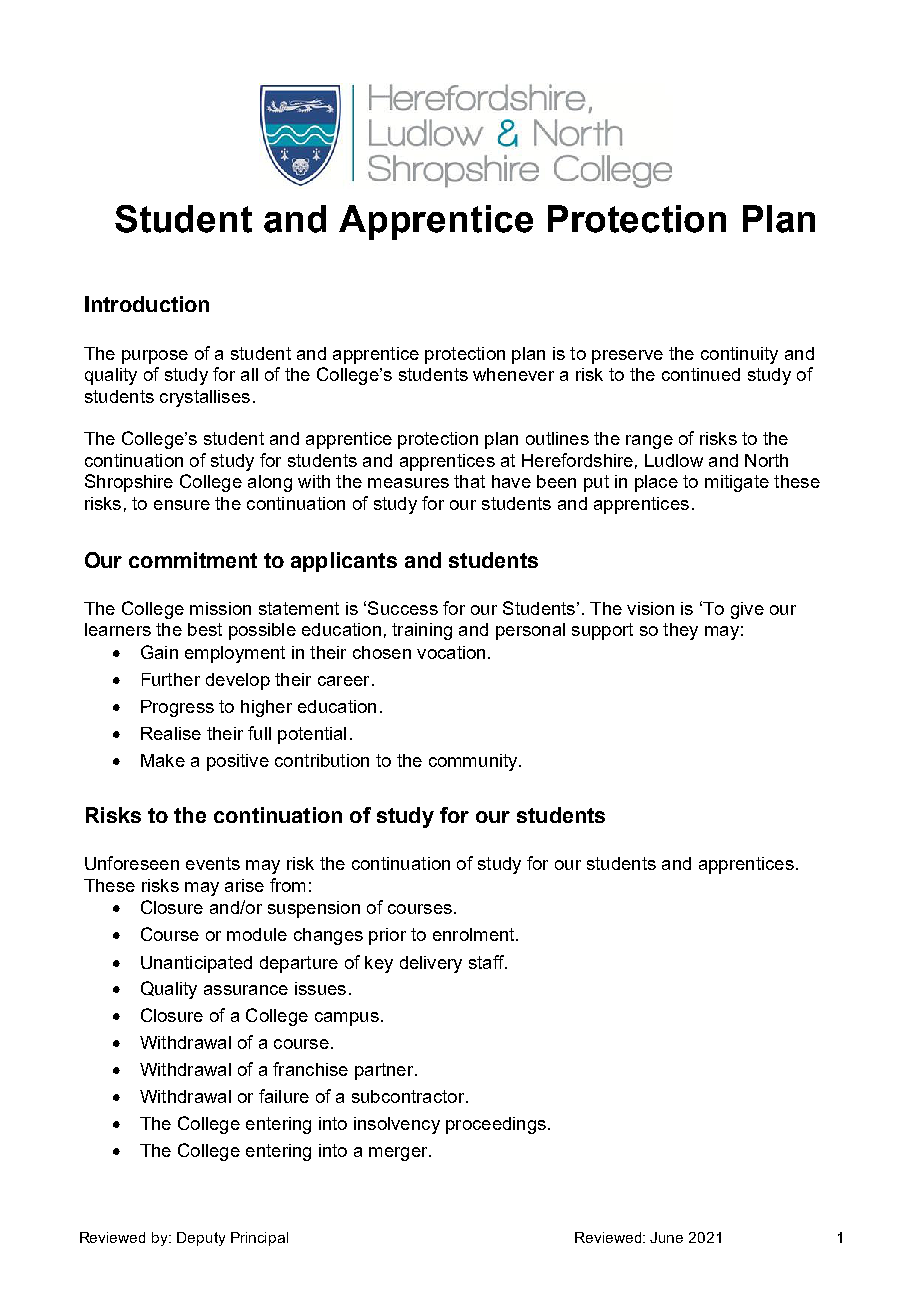 The height and width of the screenshot is (1308, 924). Describe the element at coordinates (155, 357) in the screenshot. I see `purpose` at that location.
